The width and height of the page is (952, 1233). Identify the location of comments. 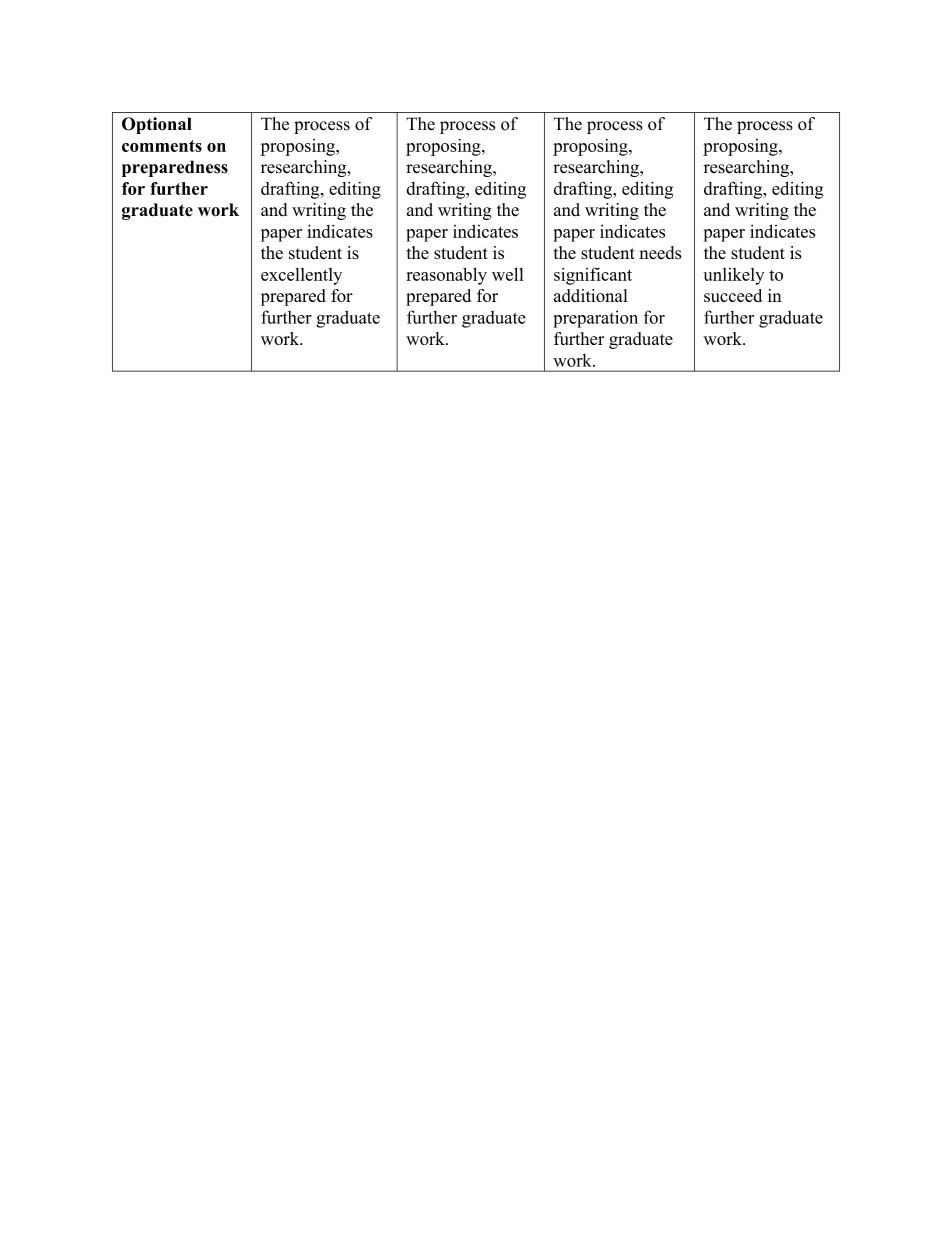
(162, 146).
